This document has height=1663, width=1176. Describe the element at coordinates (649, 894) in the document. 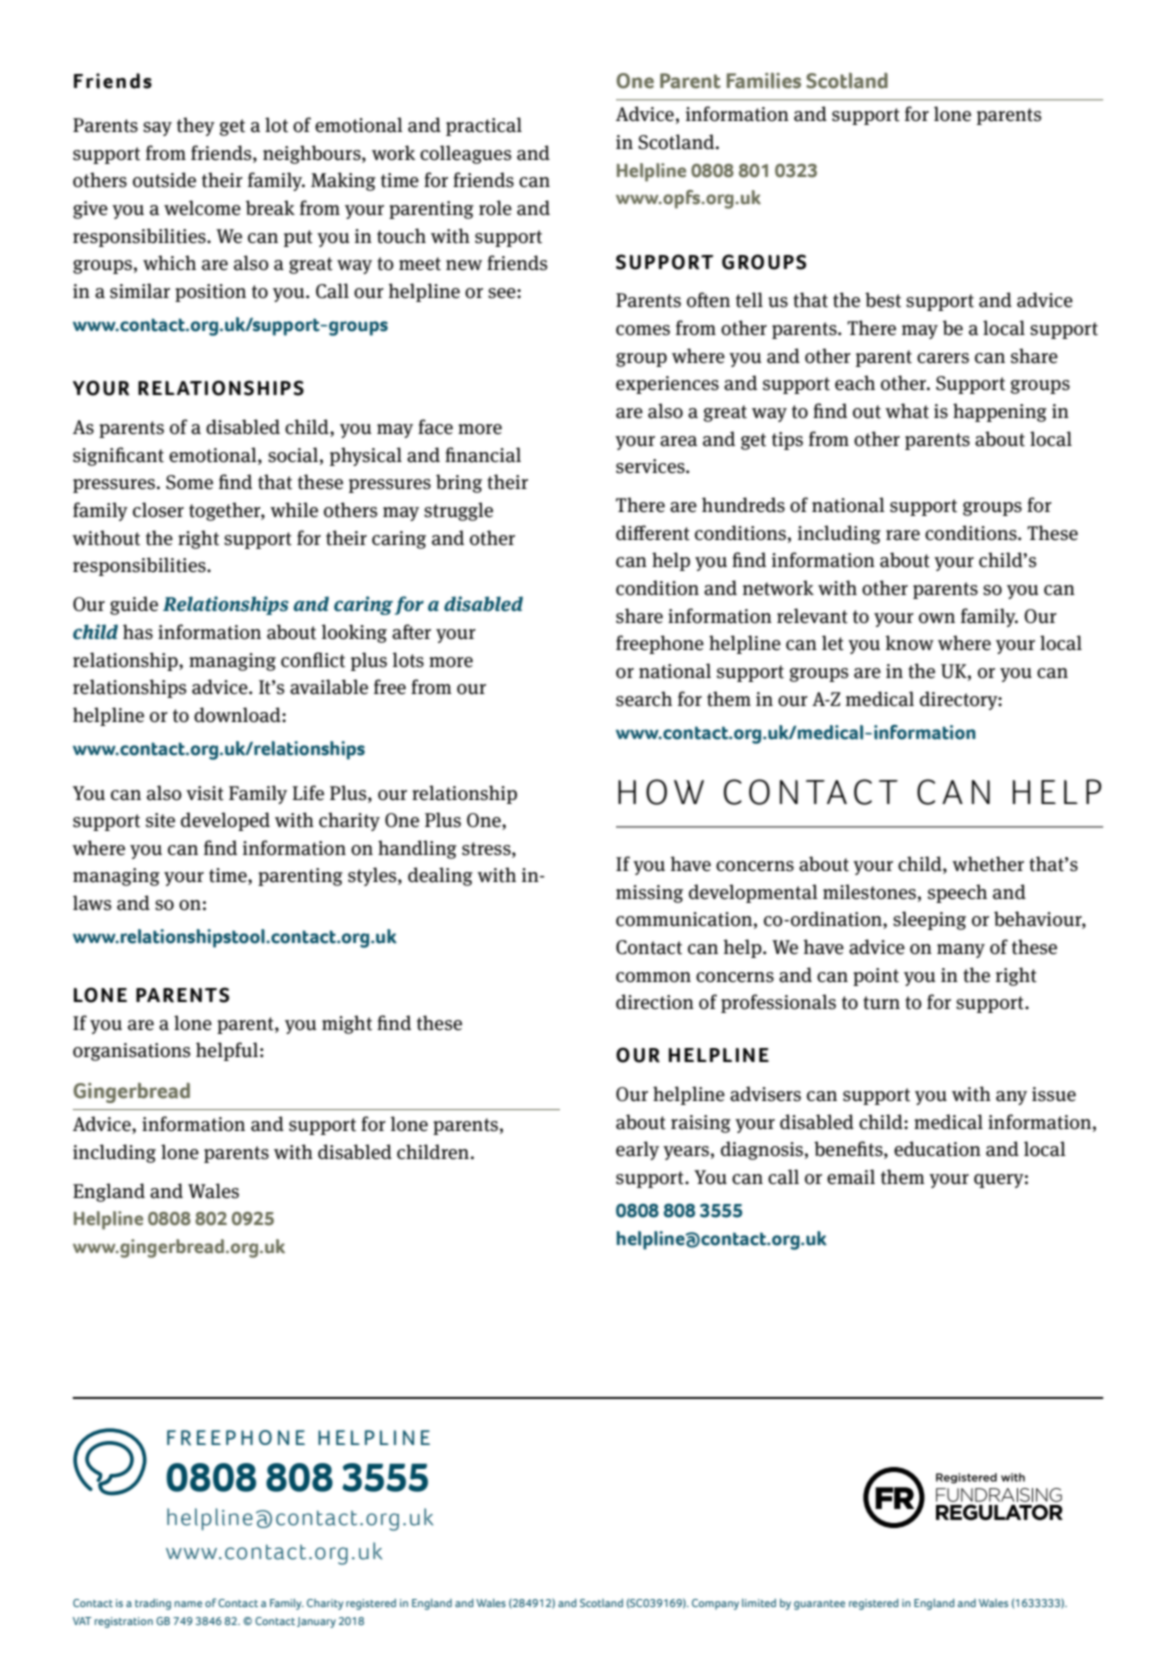

I see `missing` at that location.
